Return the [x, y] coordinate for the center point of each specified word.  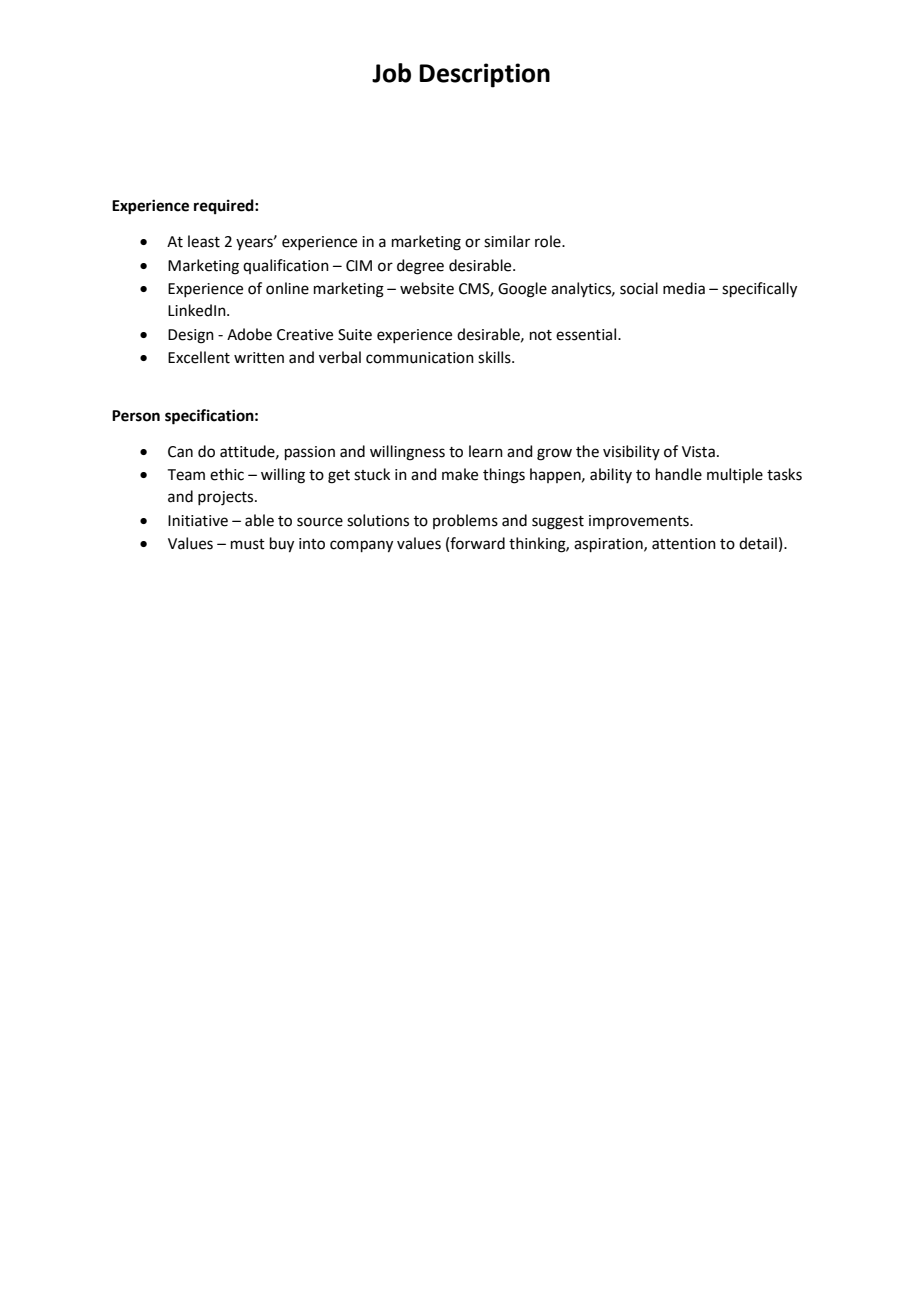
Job [391, 73]
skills [495, 357]
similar [507, 241]
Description [484, 75]
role [549, 241]
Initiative [198, 521]
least [204, 241]
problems [465, 521]
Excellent [199, 357]
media [684, 288]
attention [684, 544]
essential [587, 334]
